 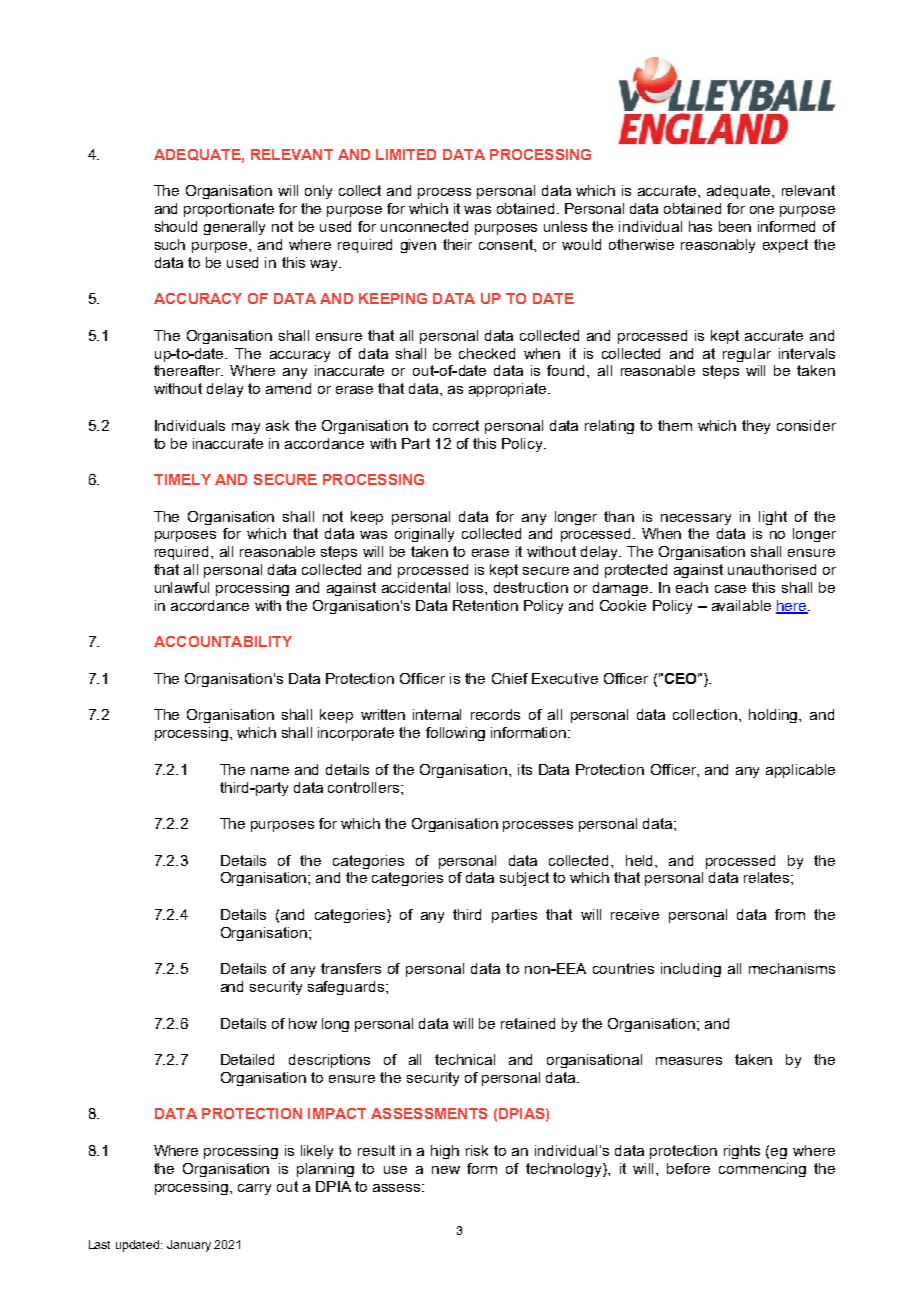 I want to click on January, so click(x=189, y=1246).
